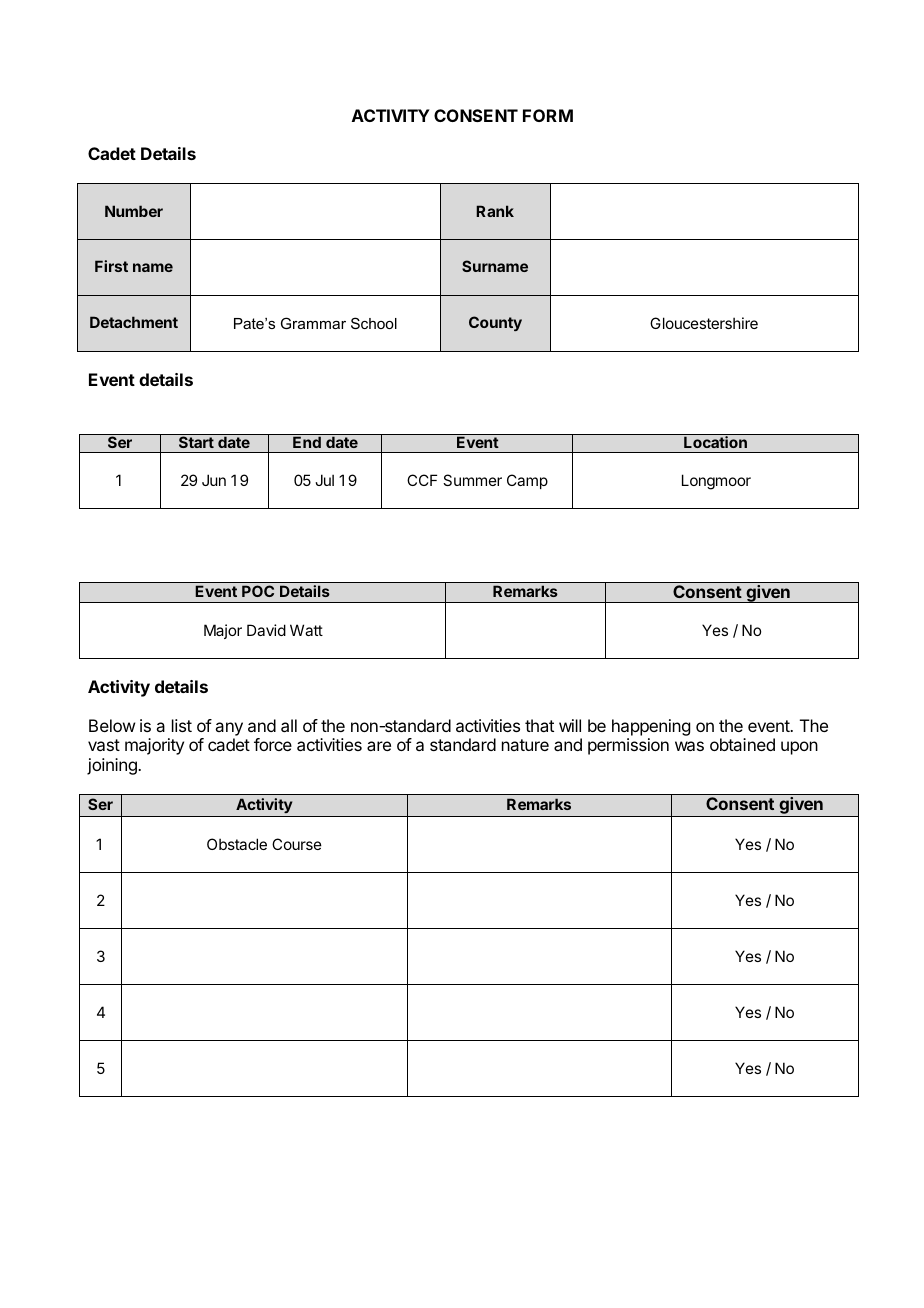  Describe the element at coordinates (214, 480) in the image. I see `Jun` at that location.
